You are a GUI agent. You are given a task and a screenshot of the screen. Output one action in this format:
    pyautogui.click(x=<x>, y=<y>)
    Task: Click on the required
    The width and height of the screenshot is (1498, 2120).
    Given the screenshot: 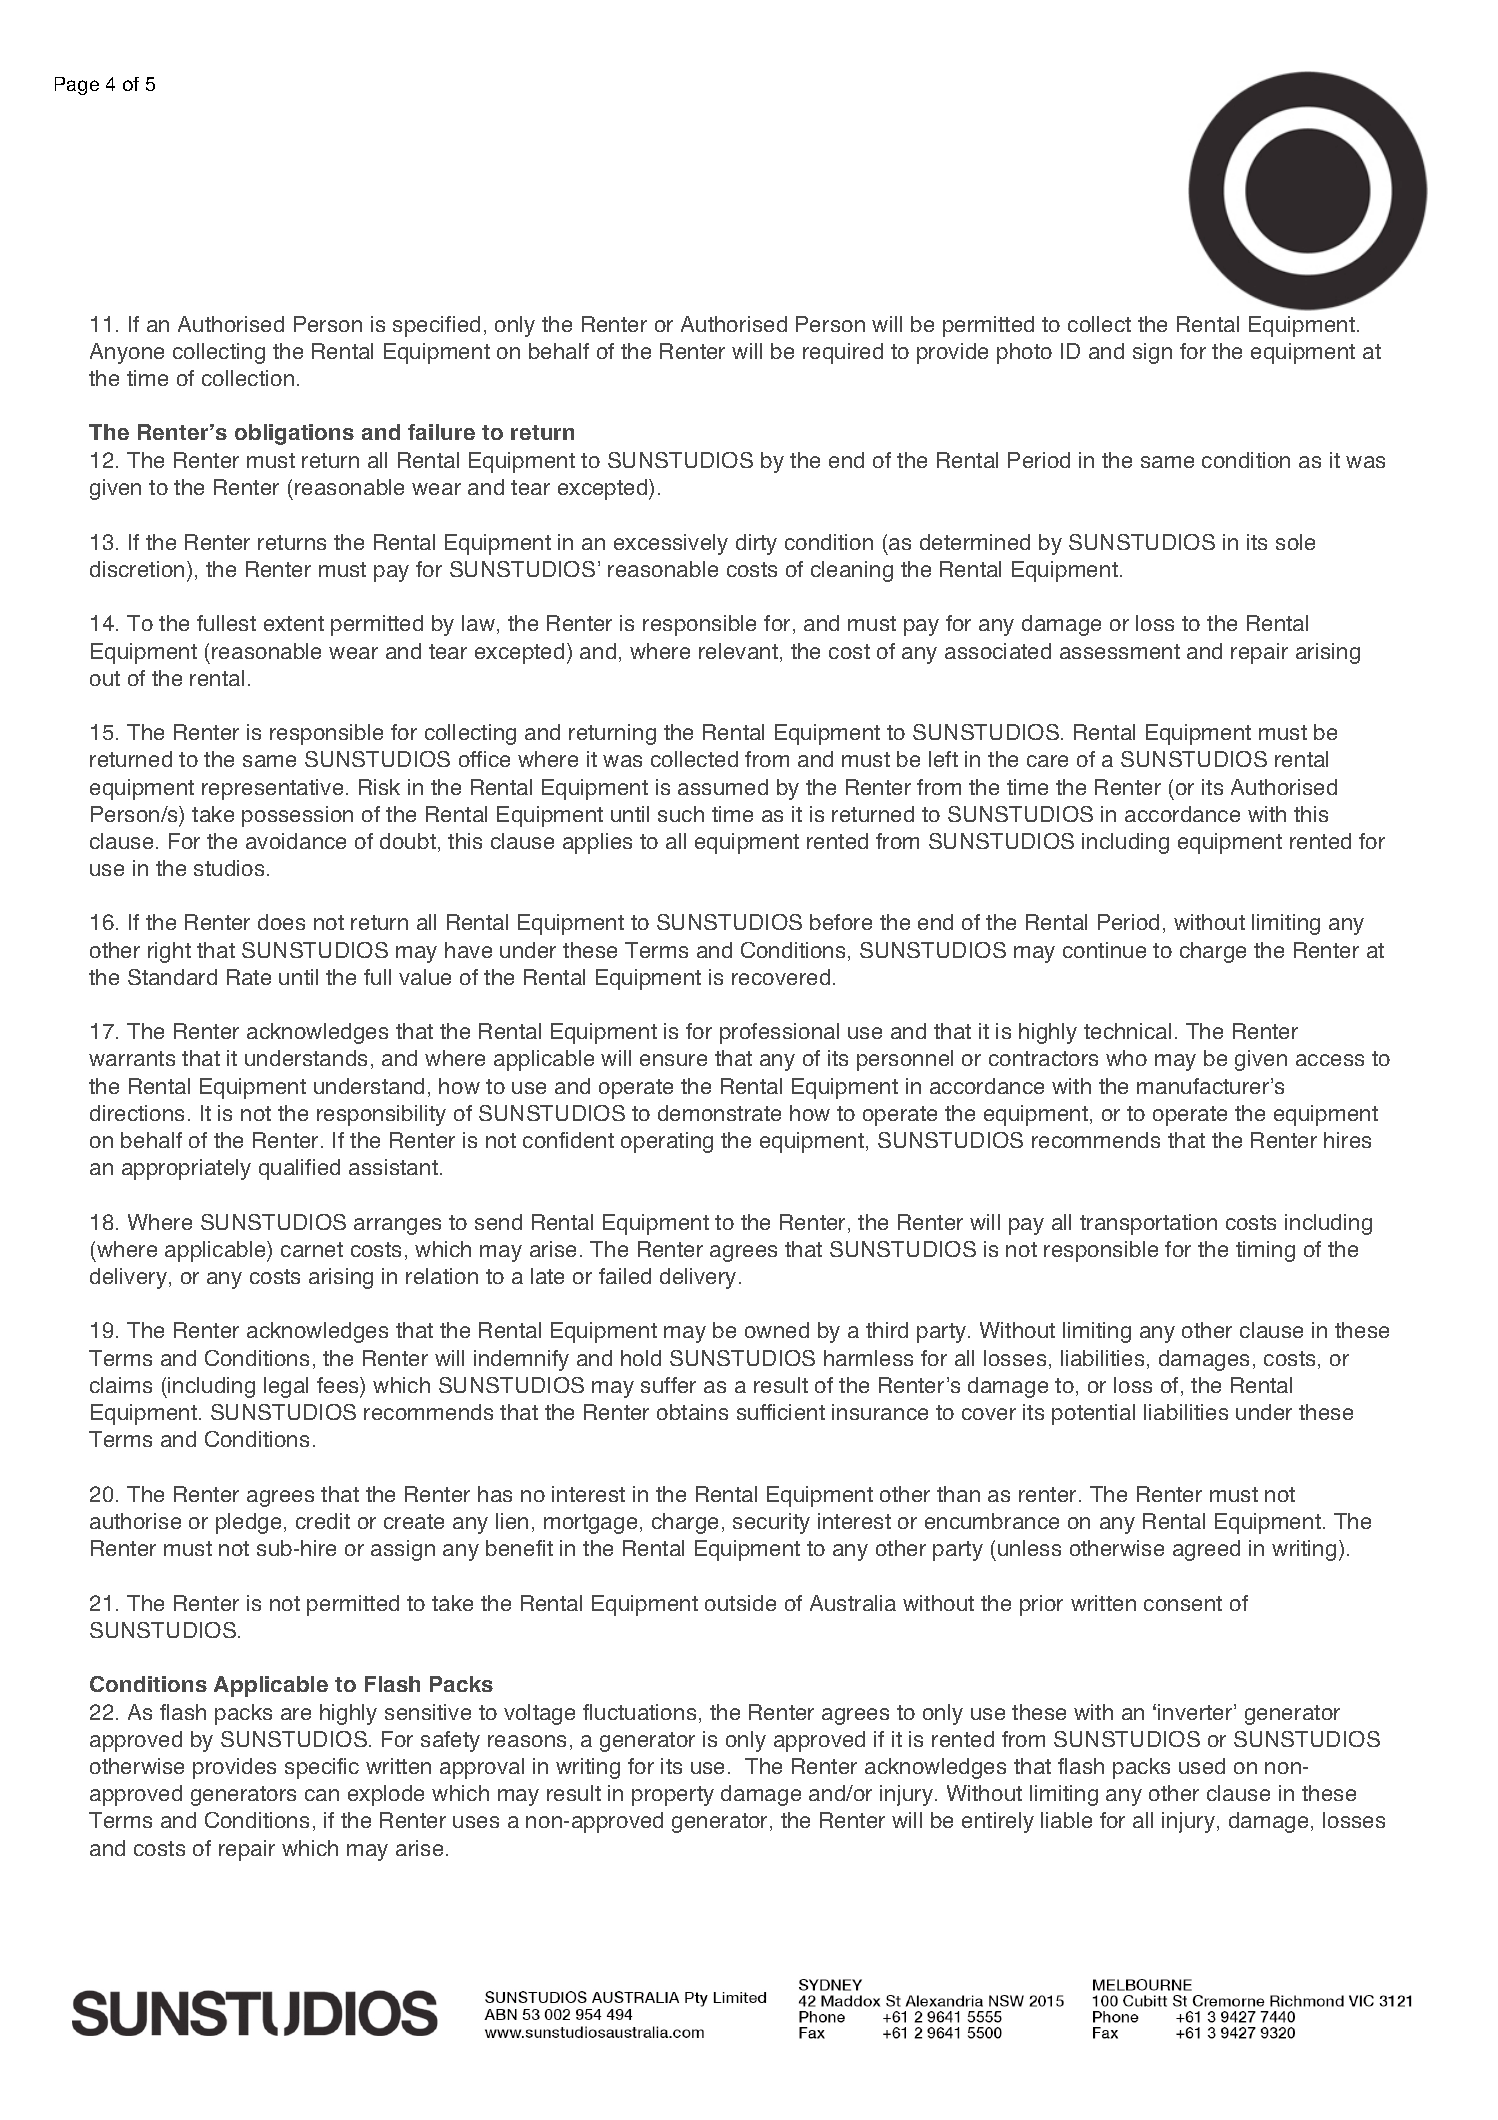 What is the action you would take?
    pyautogui.click(x=843, y=353)
